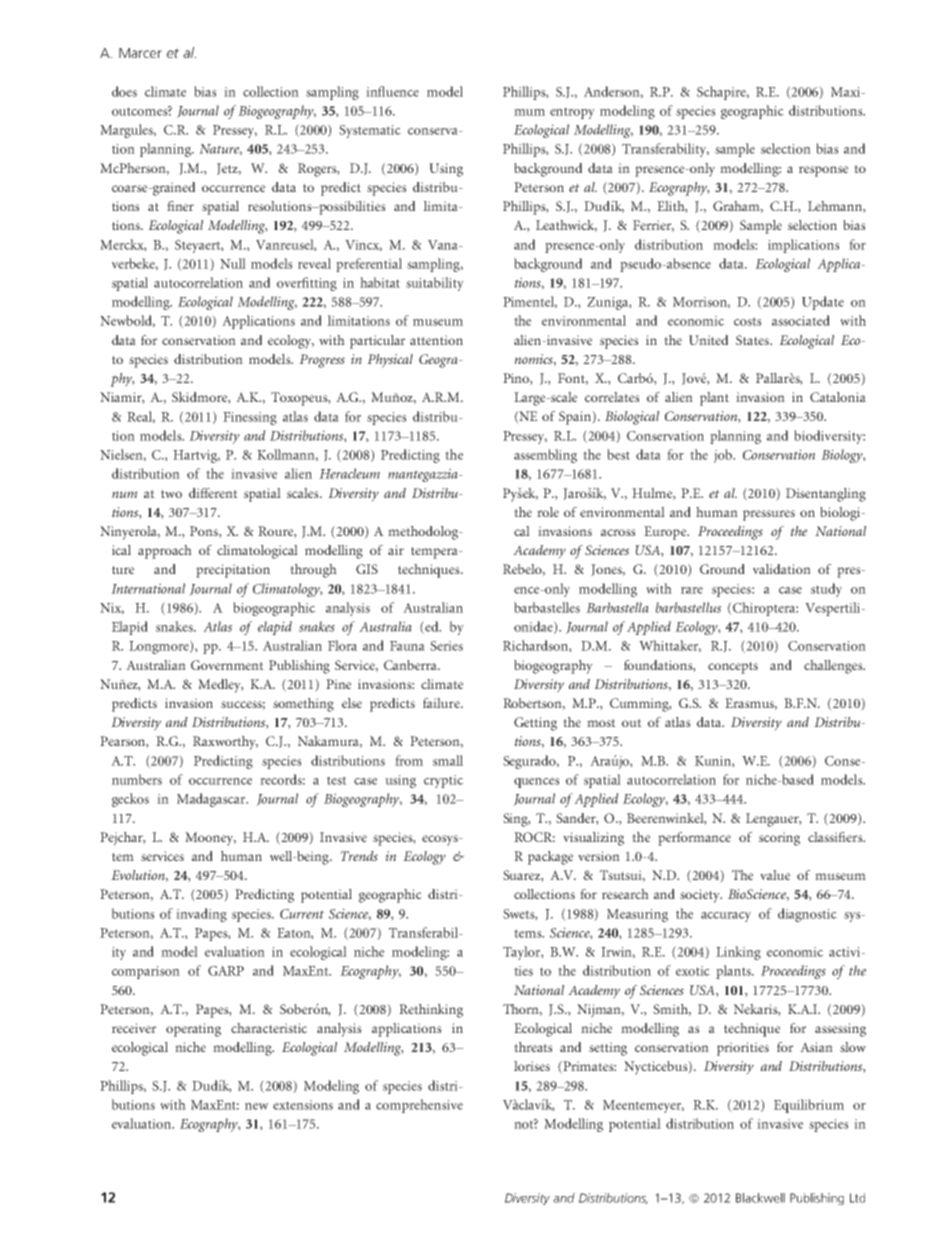 The width and height of the image is (952, 1251). What do you see at coordinates (809, 1106) in the image?
I see `Equilibrium` at bounding box center [809, 1106].
